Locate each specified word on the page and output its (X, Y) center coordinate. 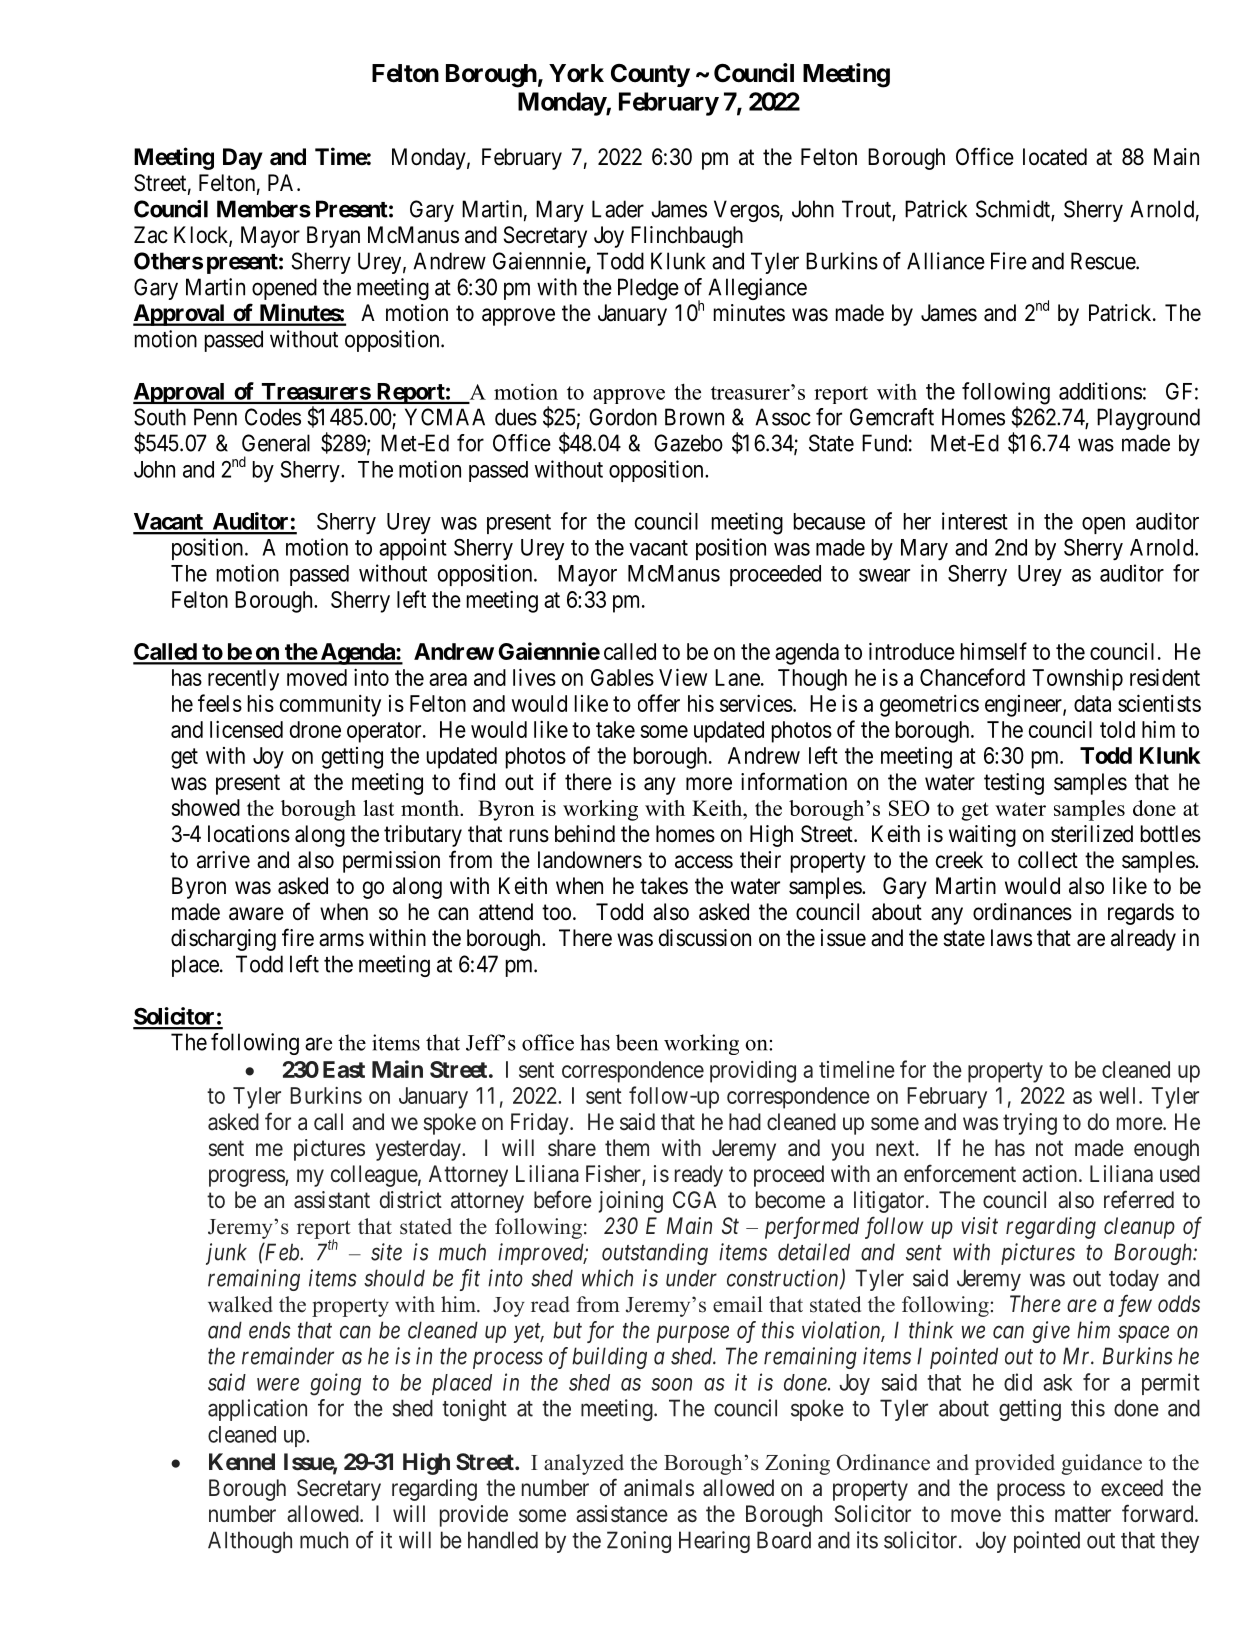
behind (585, 834)
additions (1100, 391)
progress (247, 1178)
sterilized (1092, 834)
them (627, 1147)
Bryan (333, 237)
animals (659, 1488)
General (276, 443)
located (1055, 157)
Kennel (242, 1461)
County (650, 75)
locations (249, 834)
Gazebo (688, 443)
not (1049, 1148)
